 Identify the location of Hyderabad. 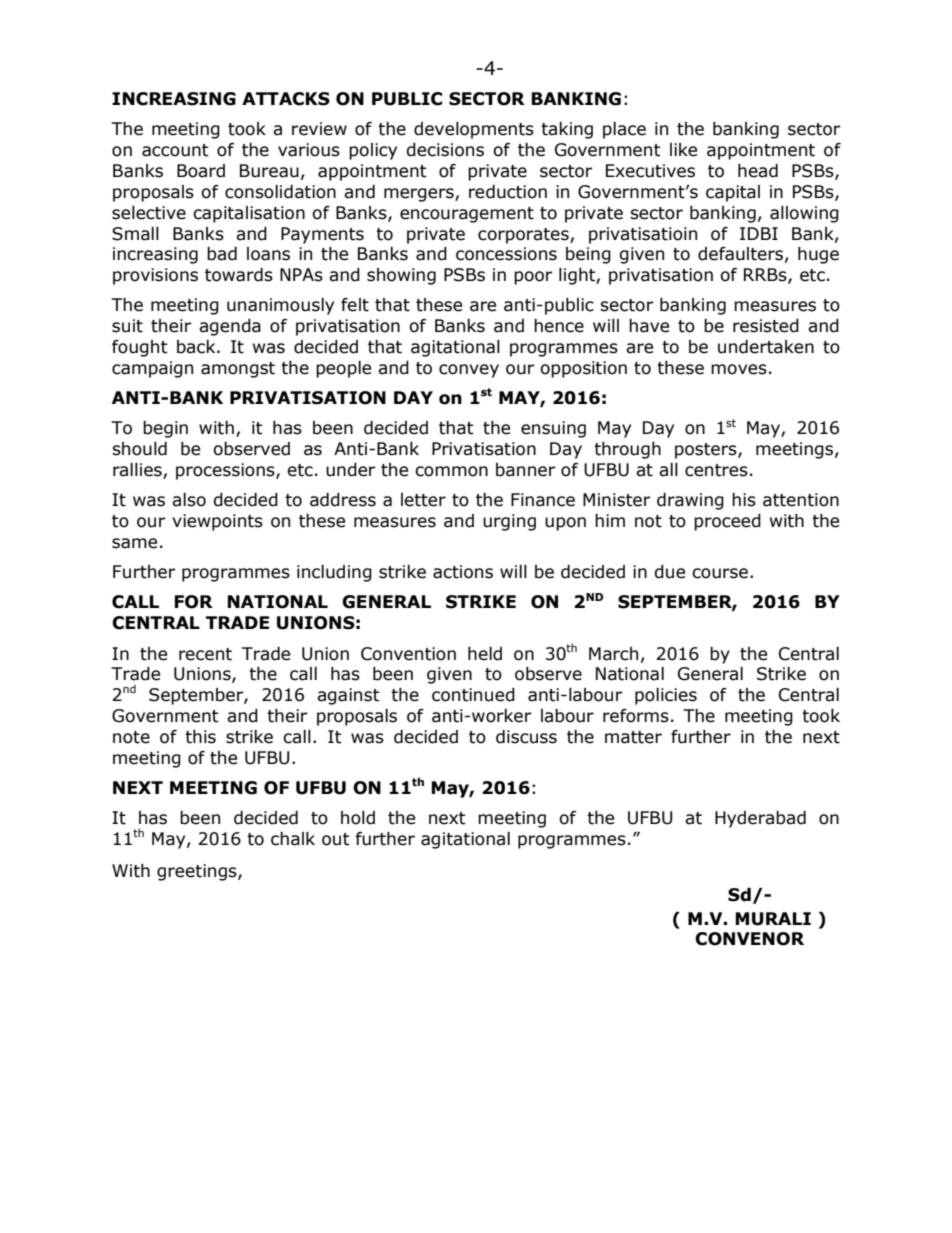
(760, 819).
